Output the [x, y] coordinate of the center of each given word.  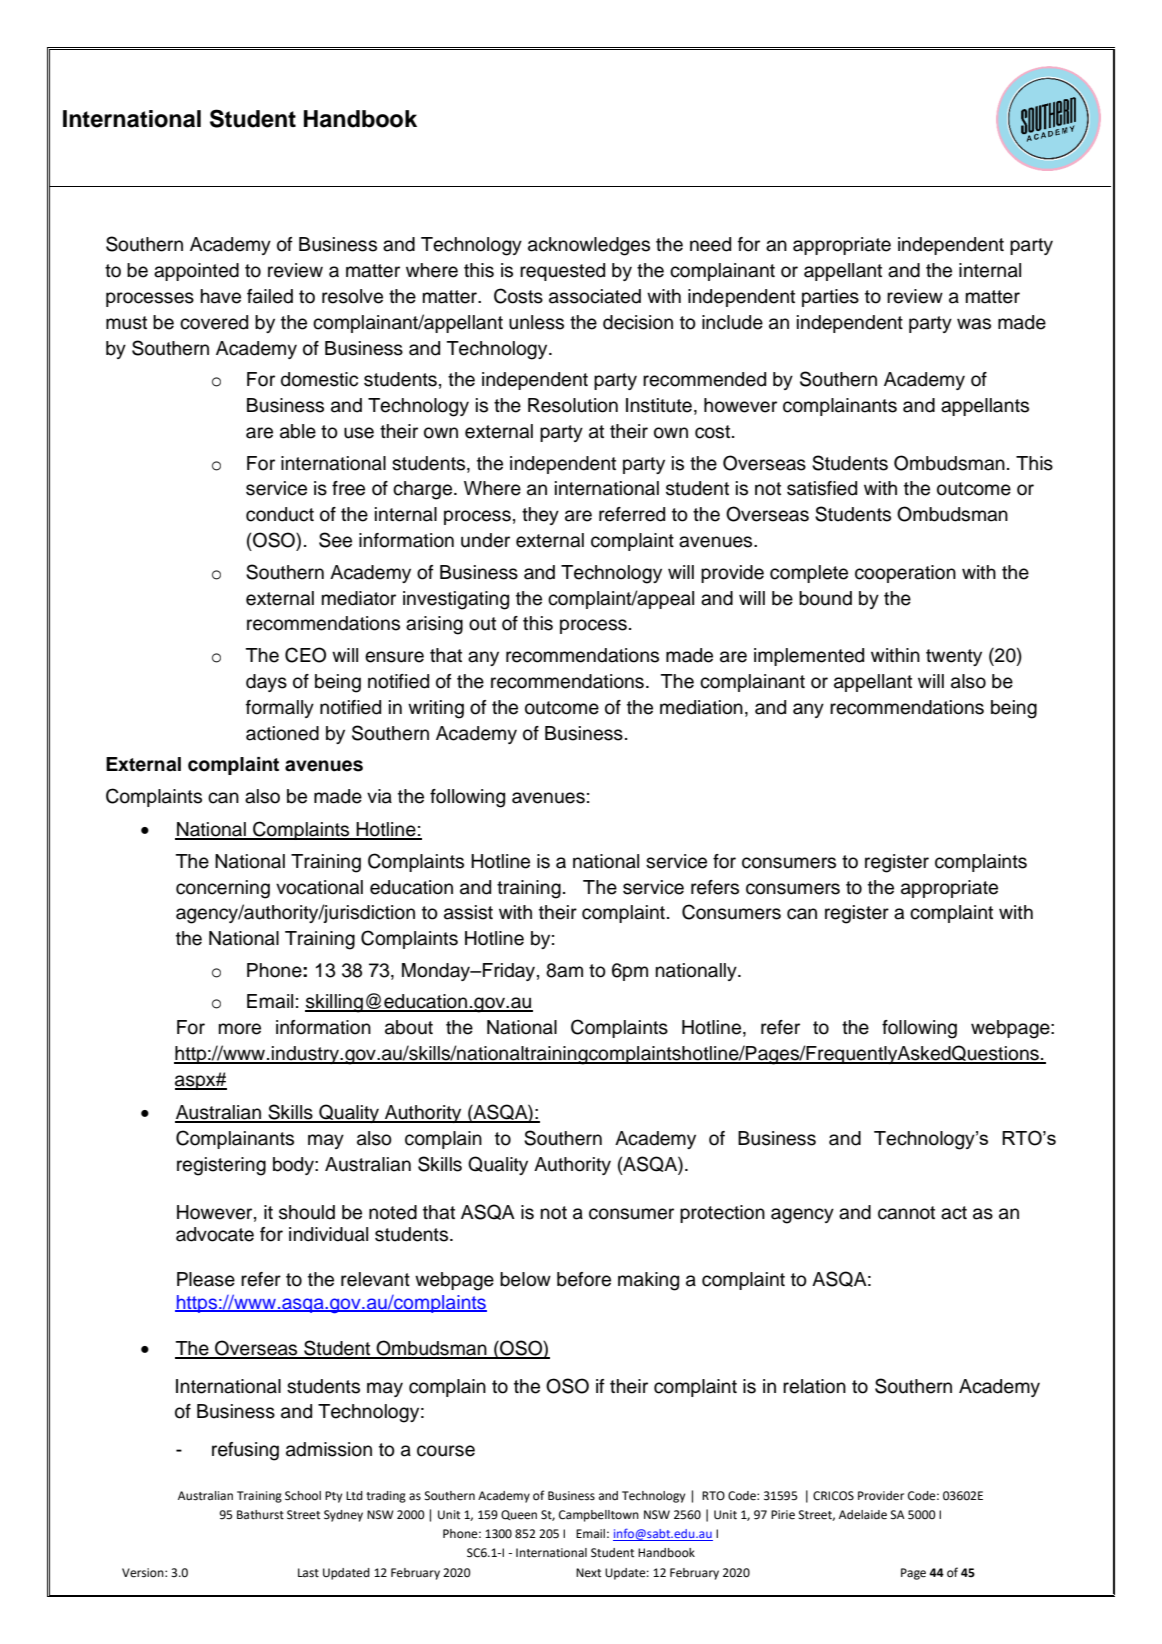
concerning [223, 889]
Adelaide [863, 1515]
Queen [519, 1515]
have [221, 296]
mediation [701, 707]
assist [468, 912]
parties [830, 298]
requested [562, 272]
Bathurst [260, 1515]
